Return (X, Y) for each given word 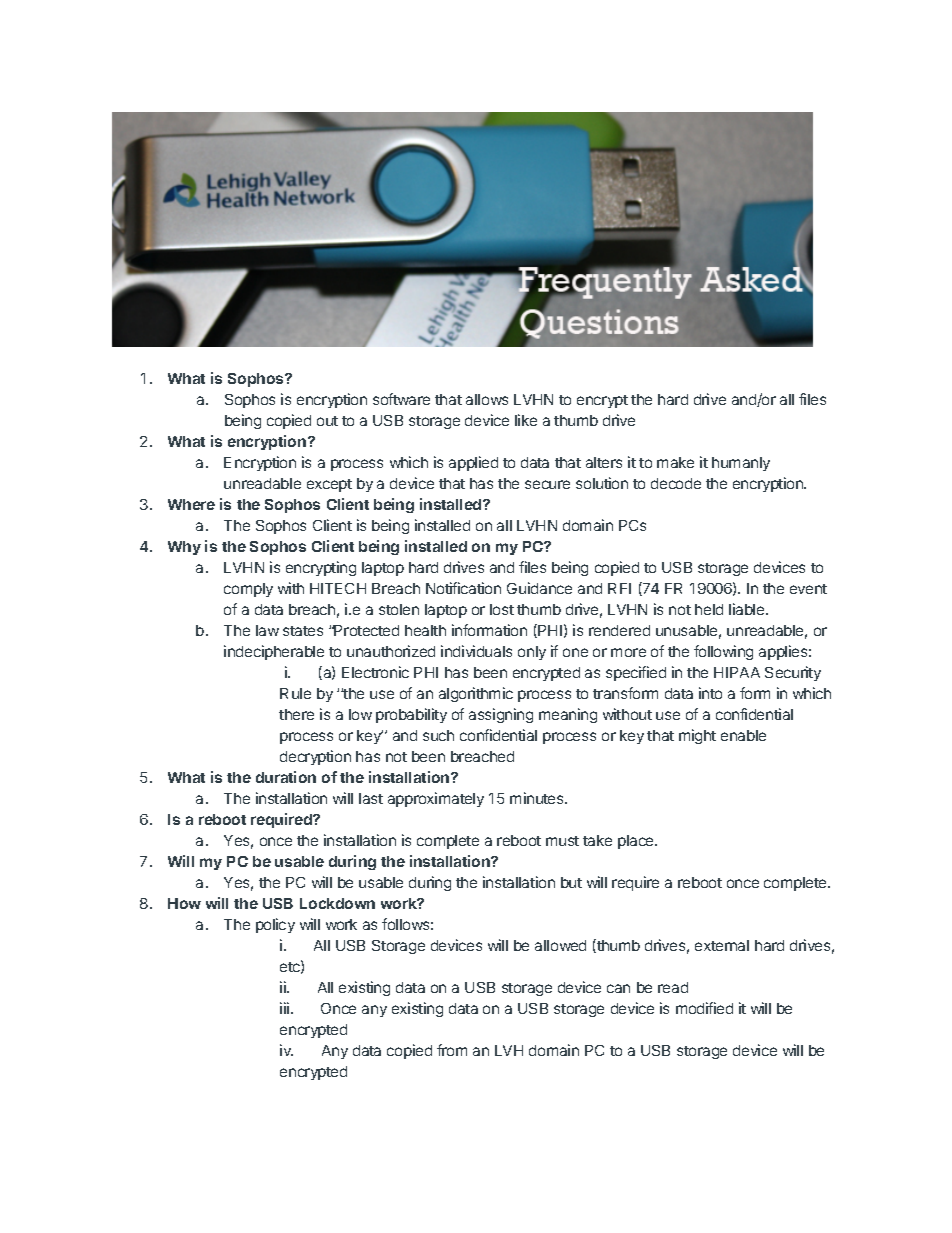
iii (286, 1008)
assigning (501, 715)
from (452, 1050)
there (296, 714)
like (526, 420)
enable (743, 735)
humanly (741, 464)
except (329, 485)
